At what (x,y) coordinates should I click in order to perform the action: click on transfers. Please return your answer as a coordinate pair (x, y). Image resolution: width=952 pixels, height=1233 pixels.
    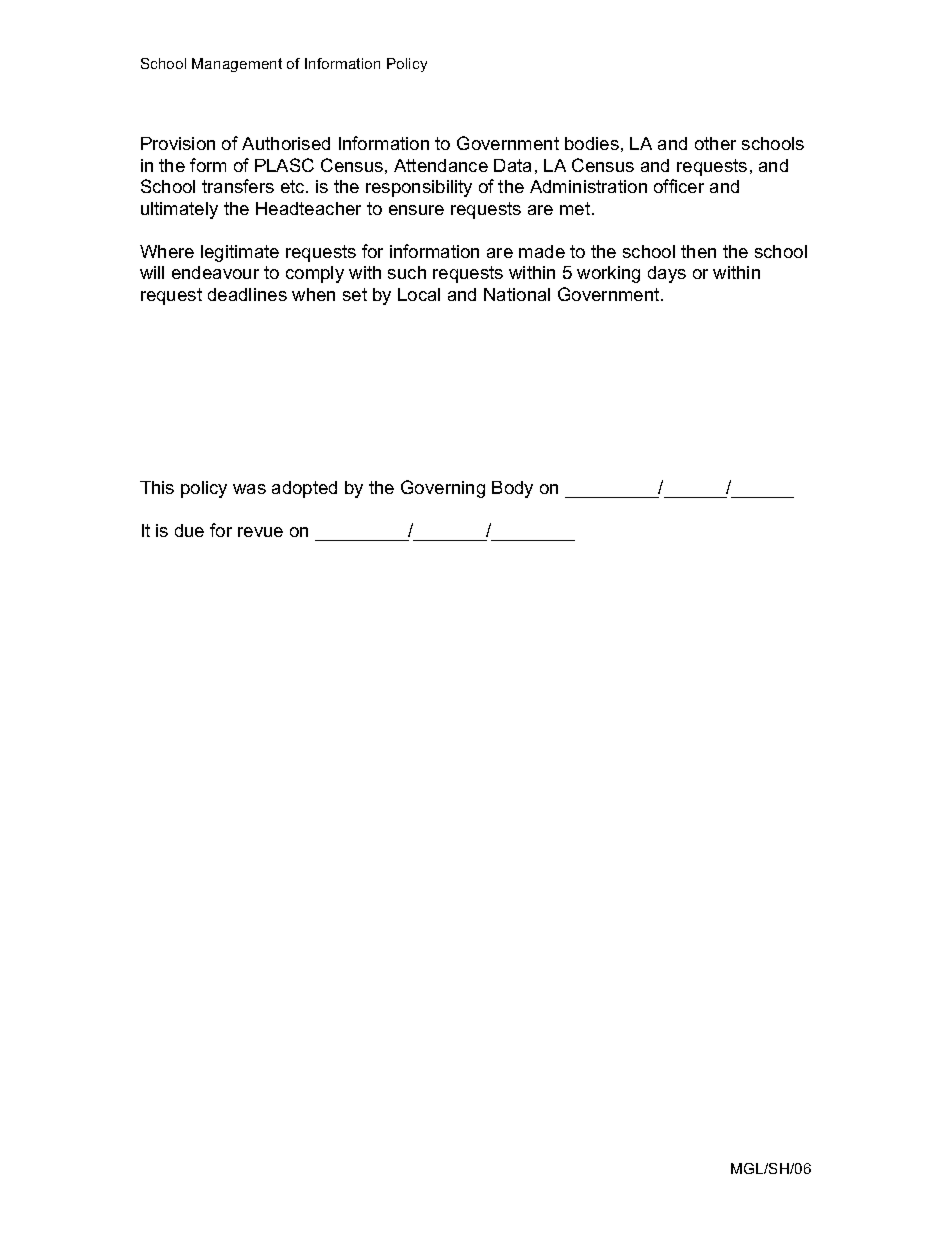
    Looking at the image, I should click on (238, 186).
